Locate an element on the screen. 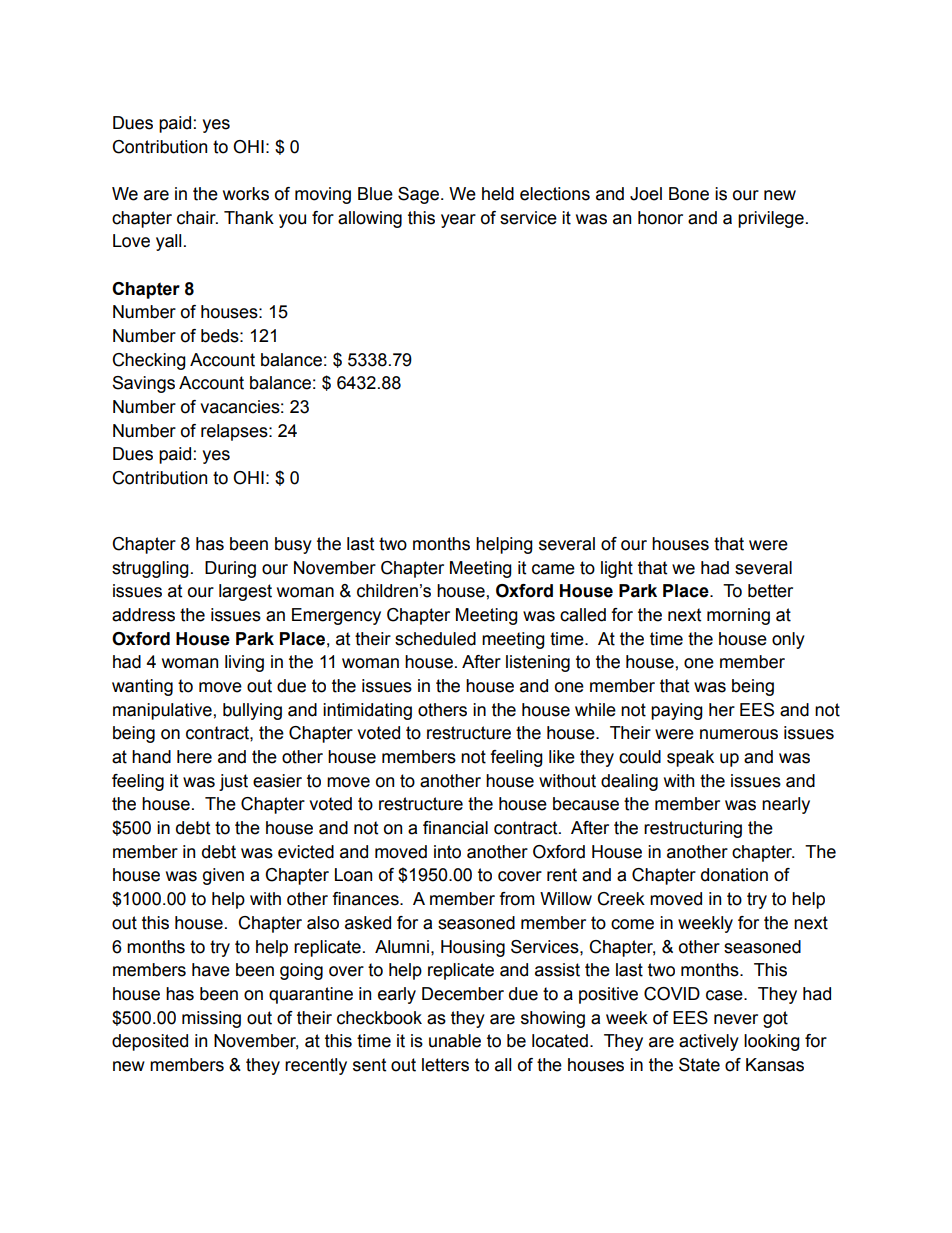 The image size is (952, 1233). missing is located at coordinates (211, 1019).
